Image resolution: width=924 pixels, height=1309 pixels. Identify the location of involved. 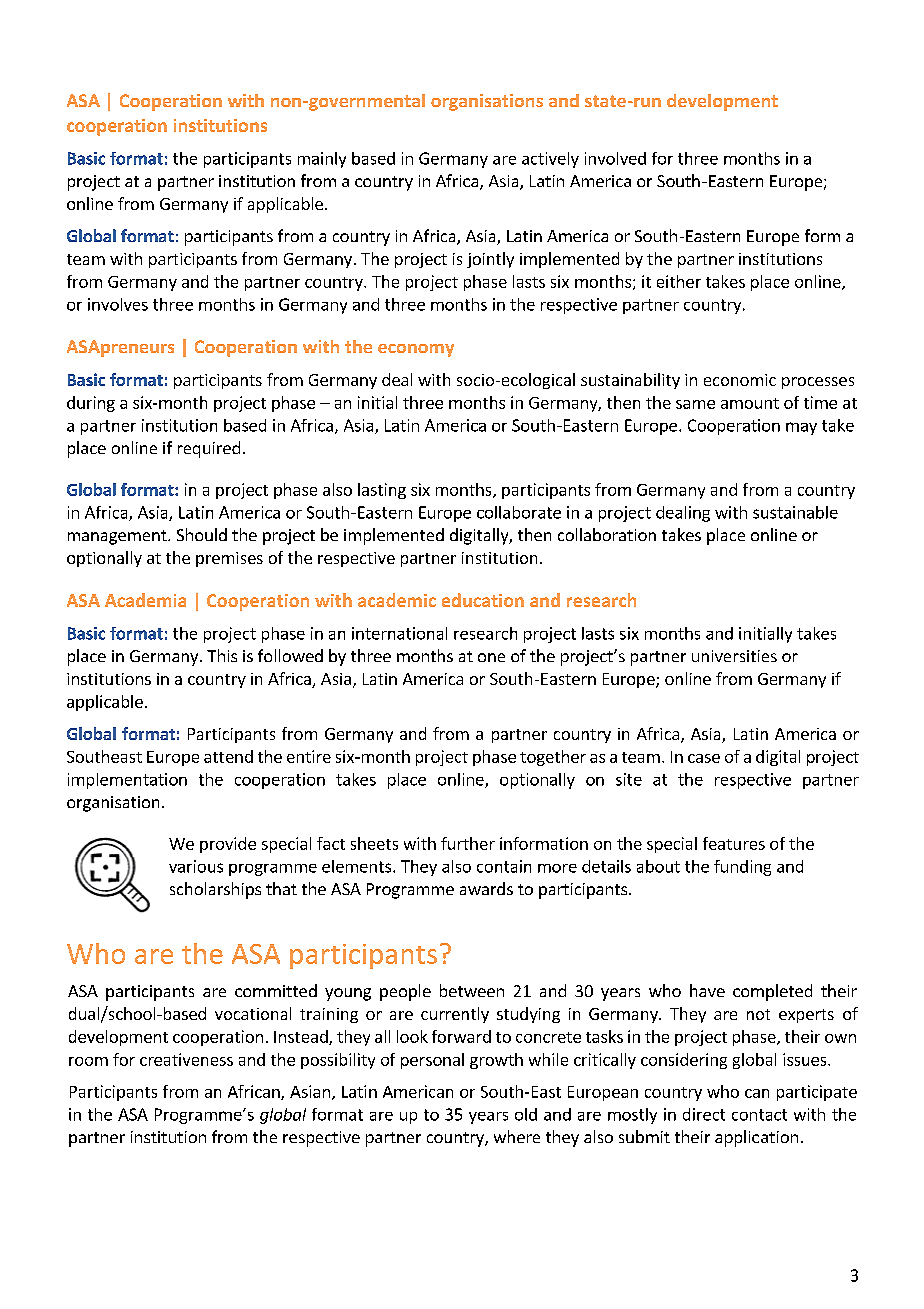
(615, 158).
